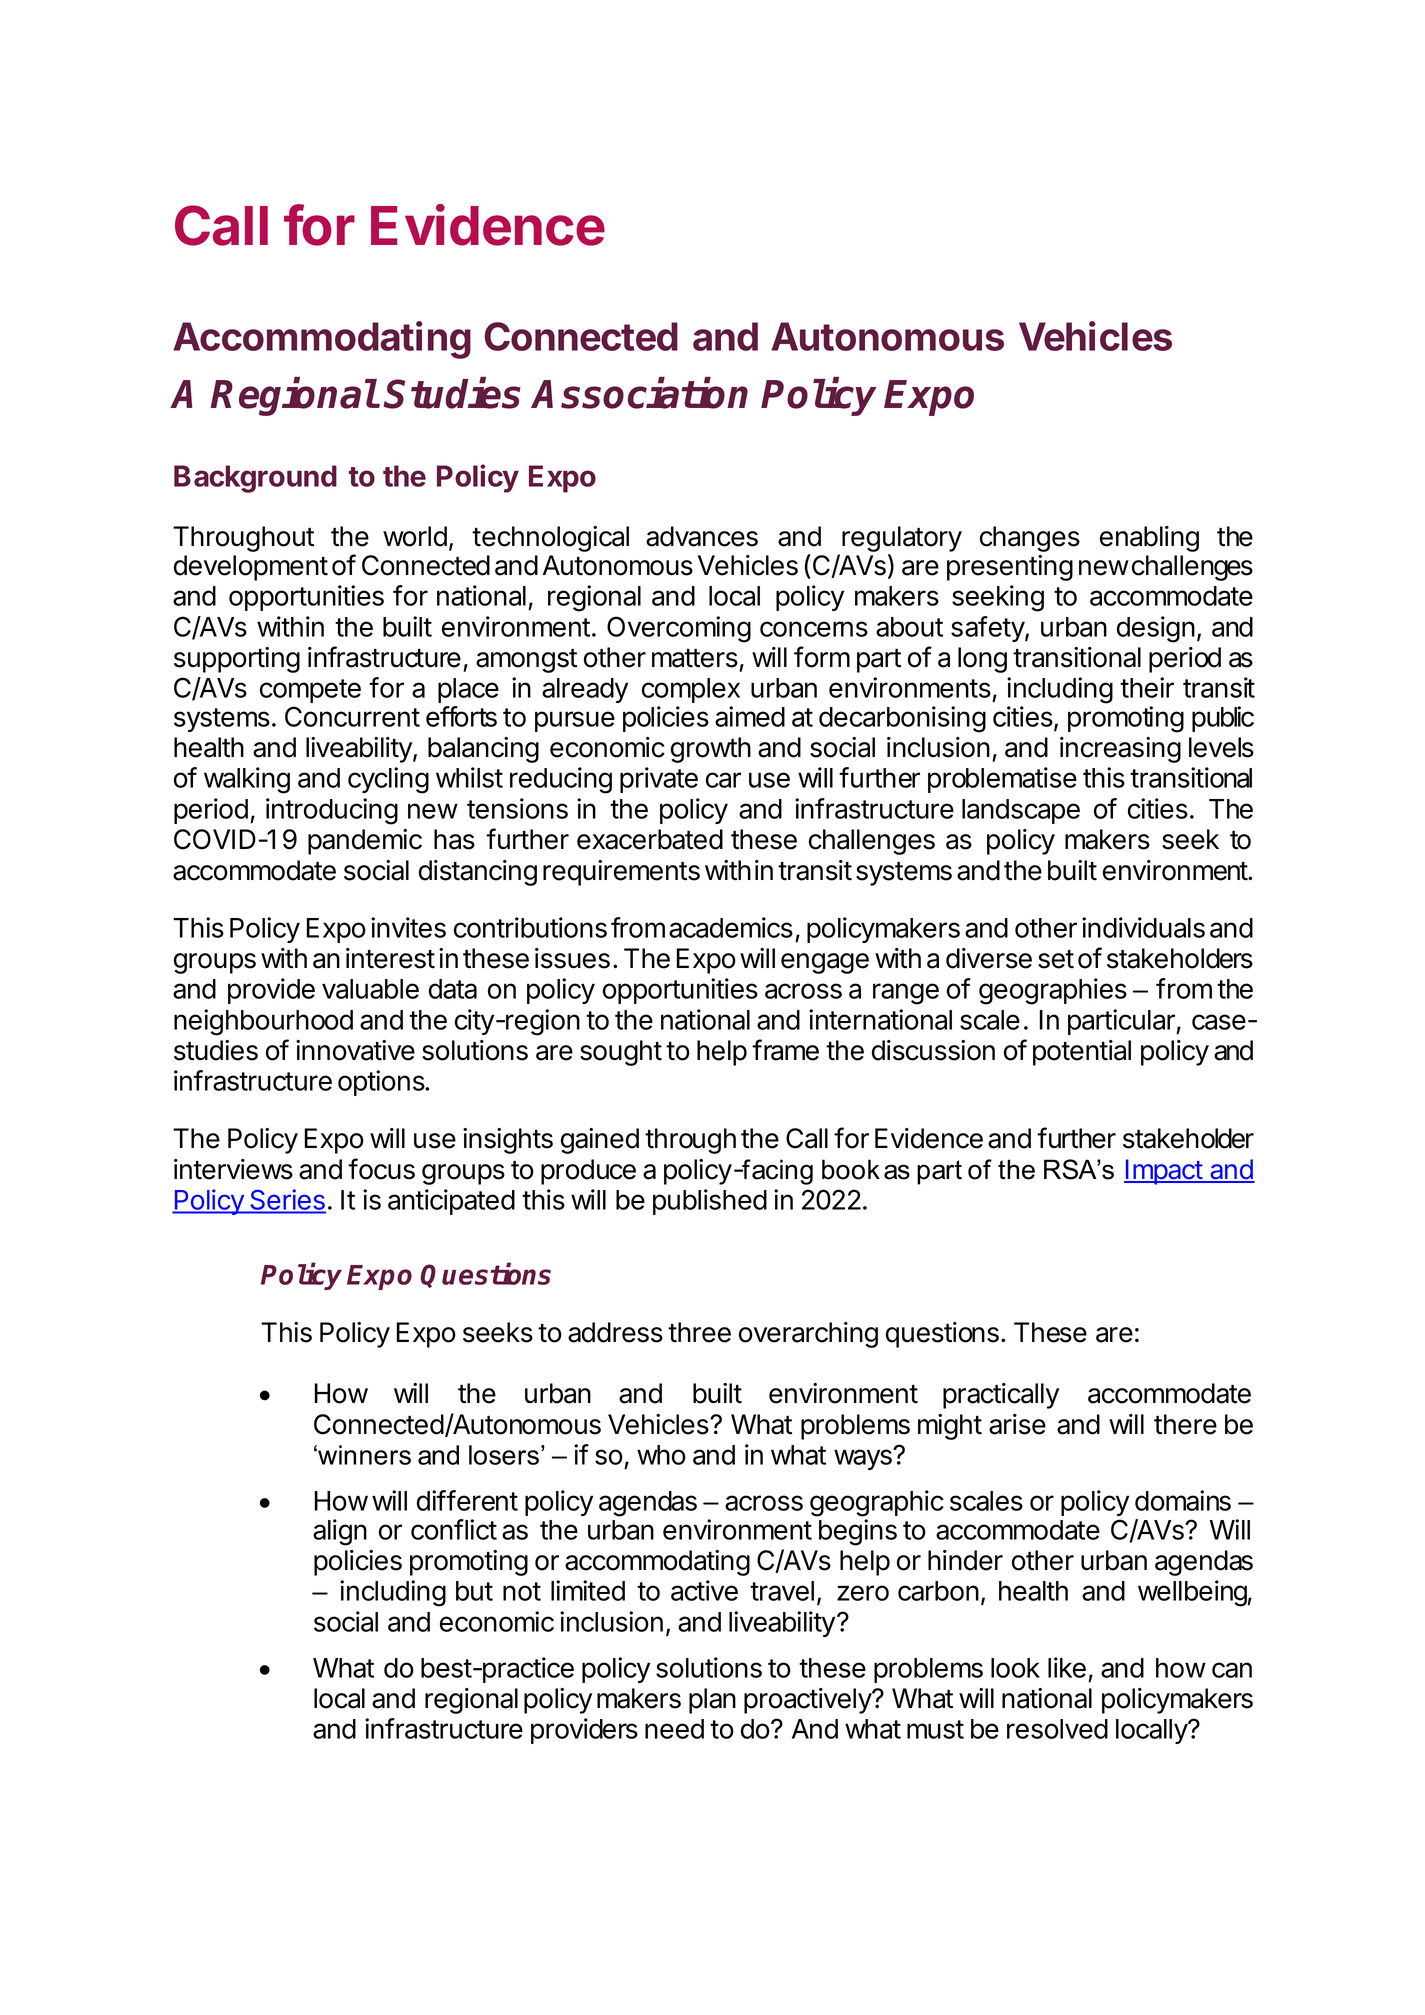 The image size is (1425, 2015). What do you see at coordinates (522, 1591) in the page?
I see `not` at bounding box center [522, 1591].
